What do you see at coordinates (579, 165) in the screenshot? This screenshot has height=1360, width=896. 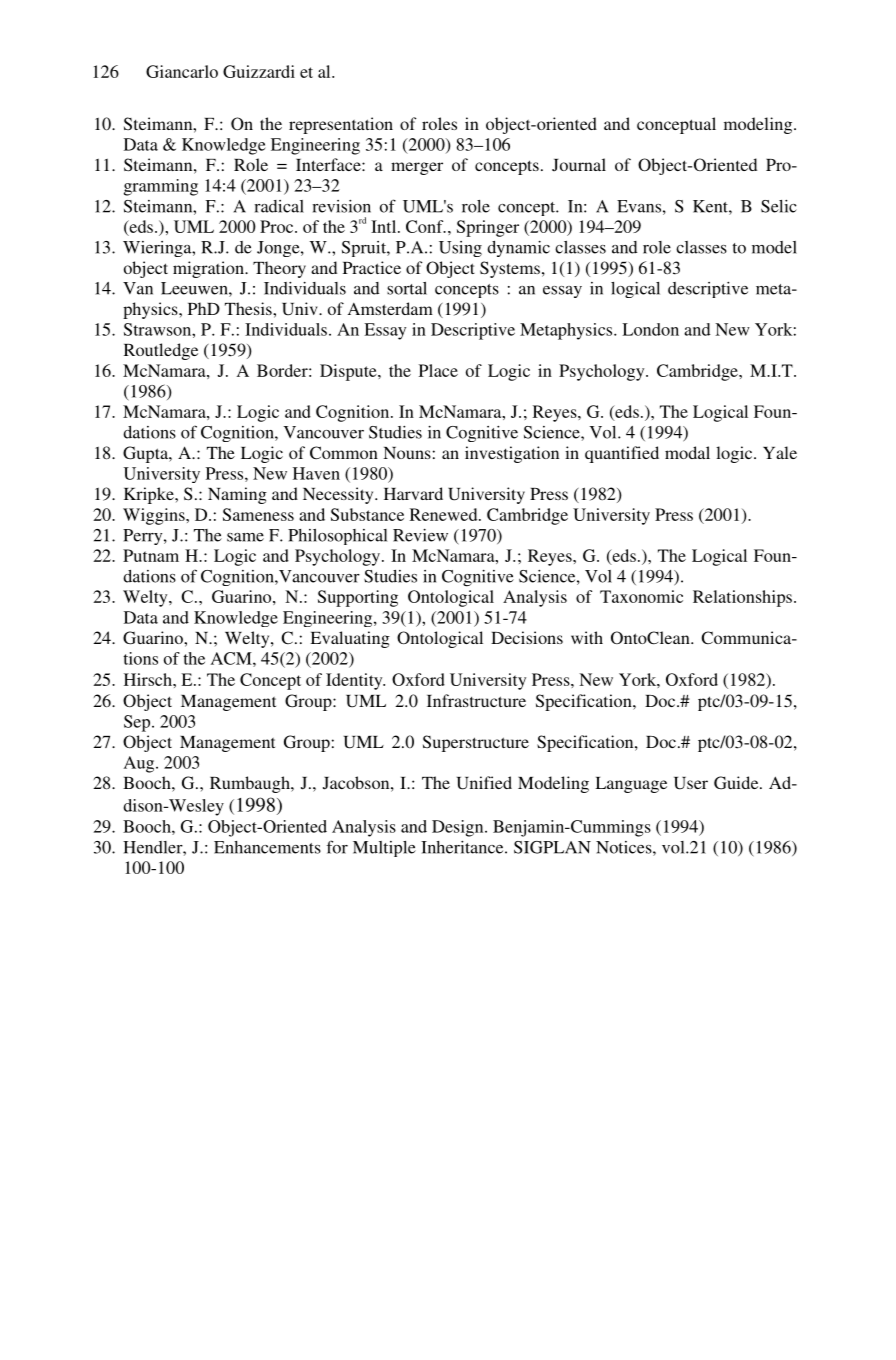 I see `Journal` at bounding box center [579, 165].
